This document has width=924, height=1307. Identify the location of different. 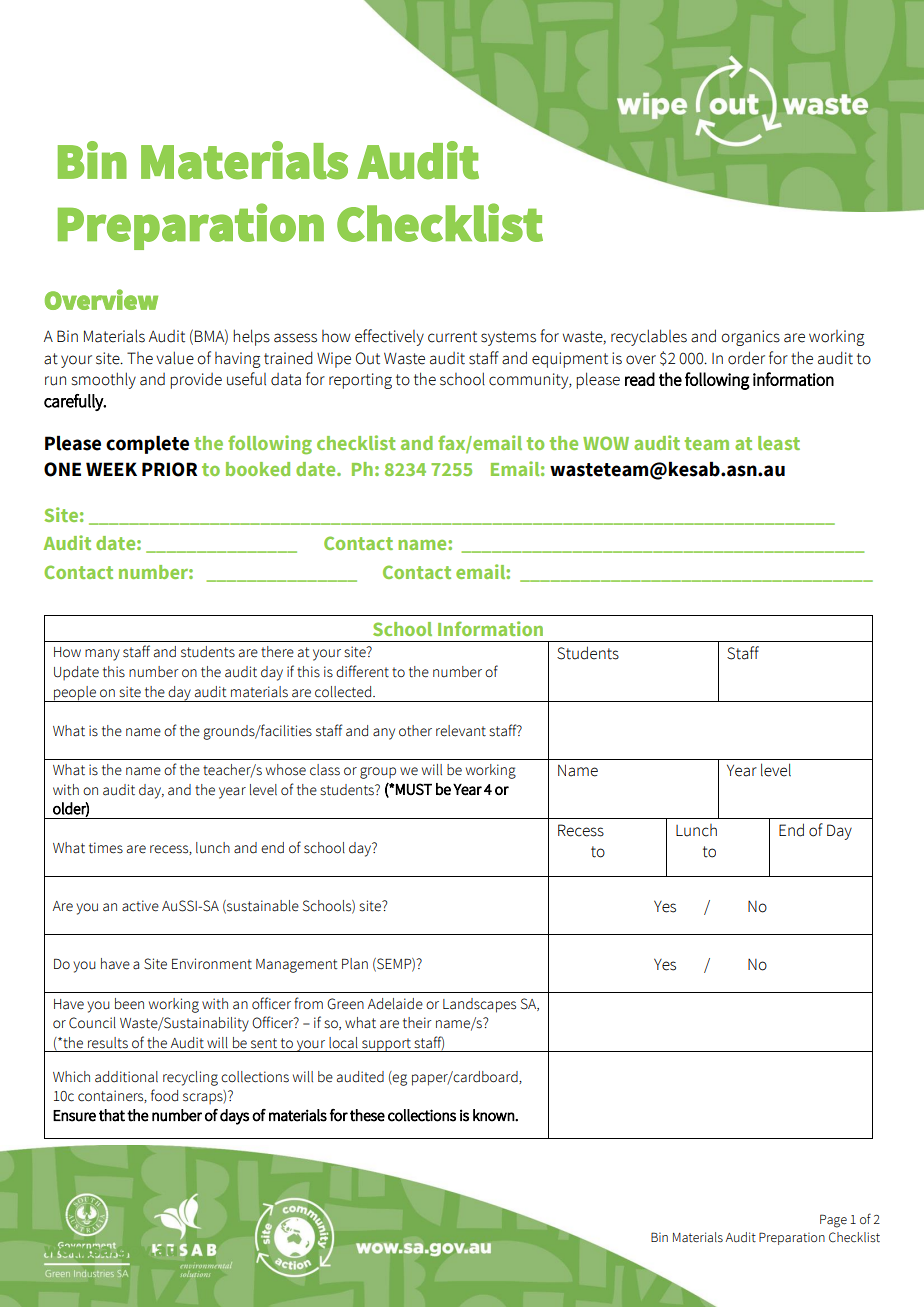
(362, 671).
